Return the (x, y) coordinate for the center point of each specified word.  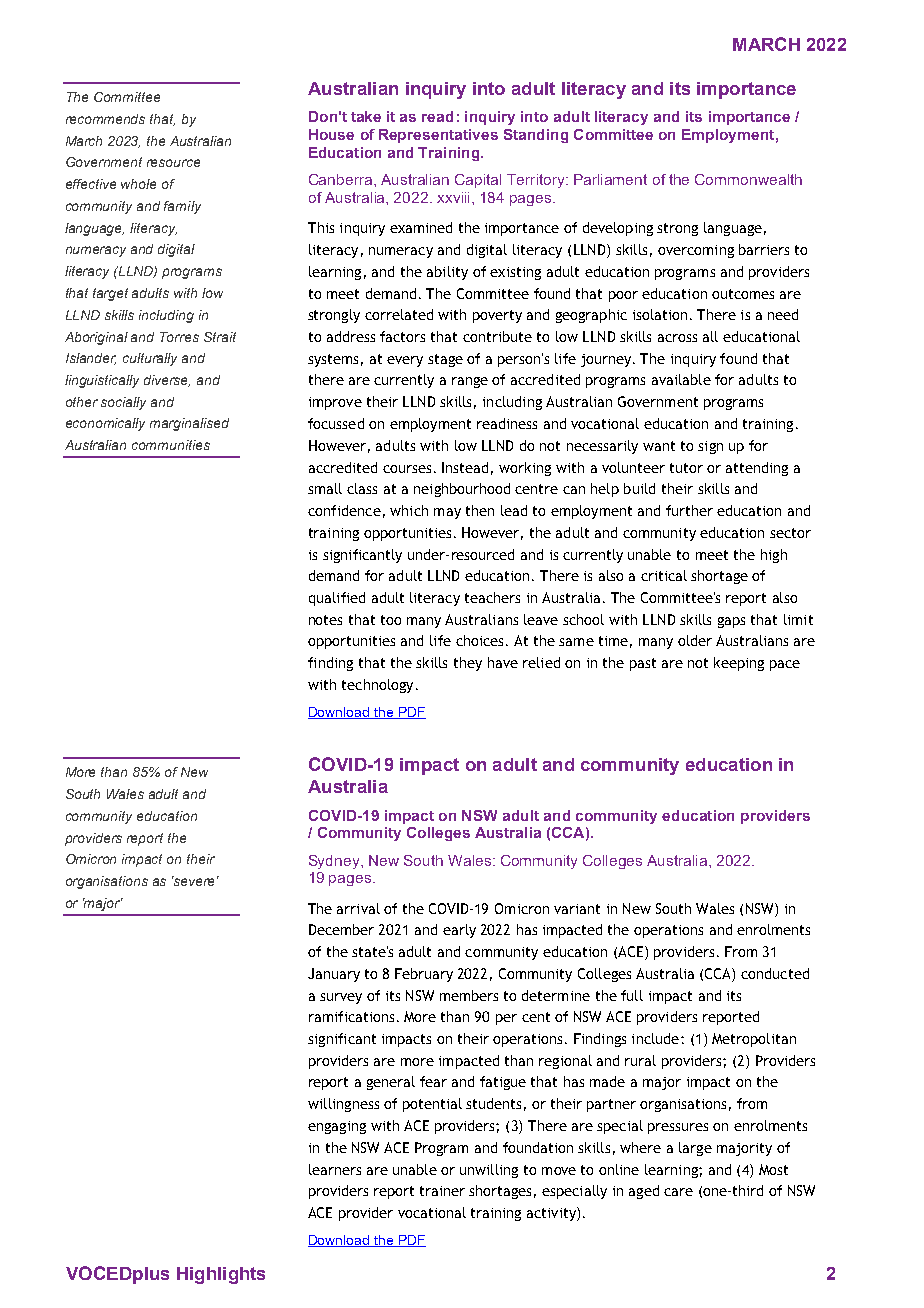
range (470, 382)
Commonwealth (748, 179)
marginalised (189, 424)
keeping (739, 664)
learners (335, 1169)
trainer (442, 1191)
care (678, 1192)
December (341, 929)
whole (138, 184)
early (459, 931)
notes (325, 620)
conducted (775, 973)
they (468, 664)
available (681, 379)
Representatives (438, 136)
